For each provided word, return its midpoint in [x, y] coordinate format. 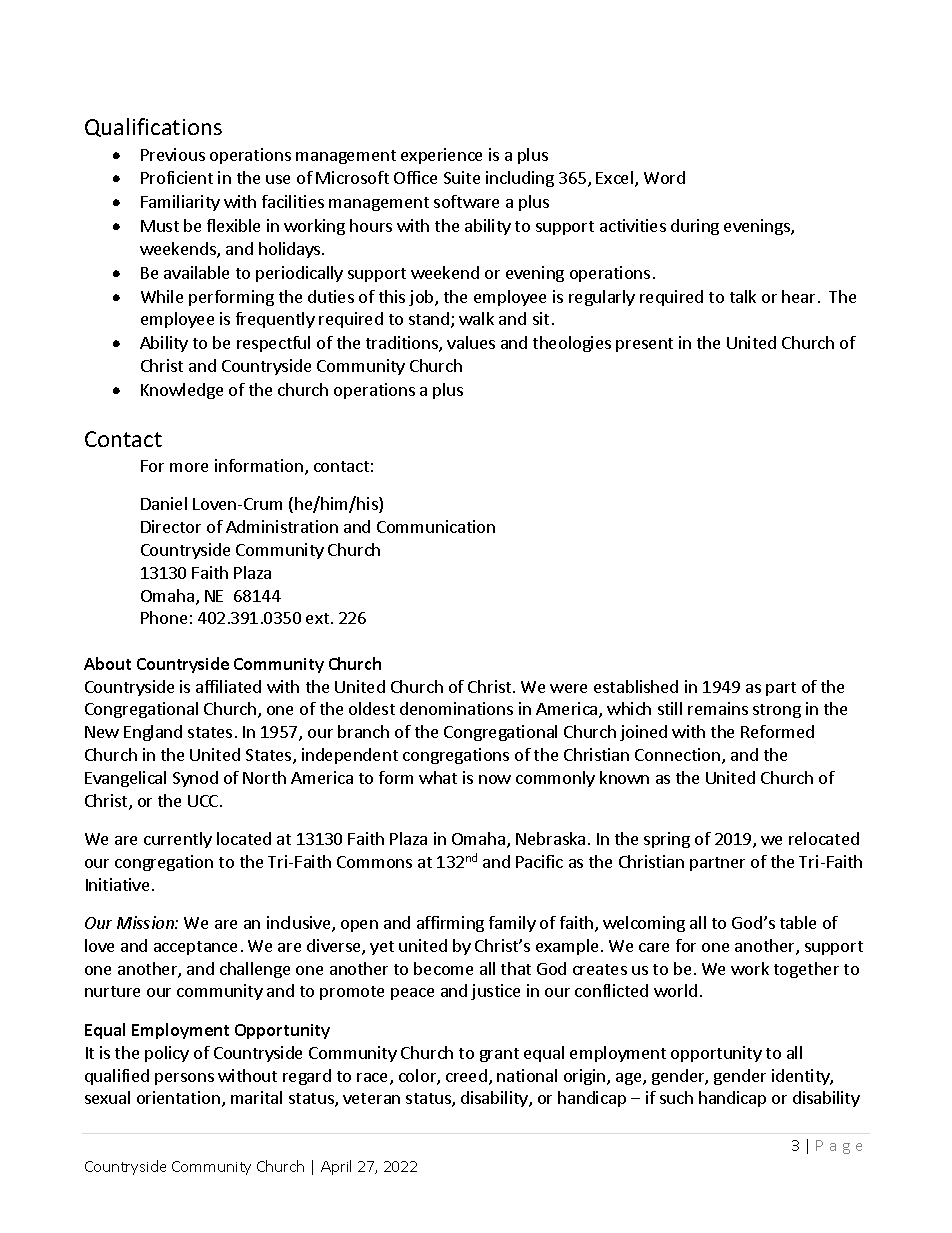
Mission [146, 922]
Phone [164, 617]
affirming [450, 924]
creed [466, 1075]
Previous [173, 154]
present [644, 345]
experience [441, 156]
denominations [456, 708]
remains [718, 708]
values [471, 342]
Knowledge [182, 391]
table [798, 922]
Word [664, 177]
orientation [178, 1097]
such [676, 1097]
